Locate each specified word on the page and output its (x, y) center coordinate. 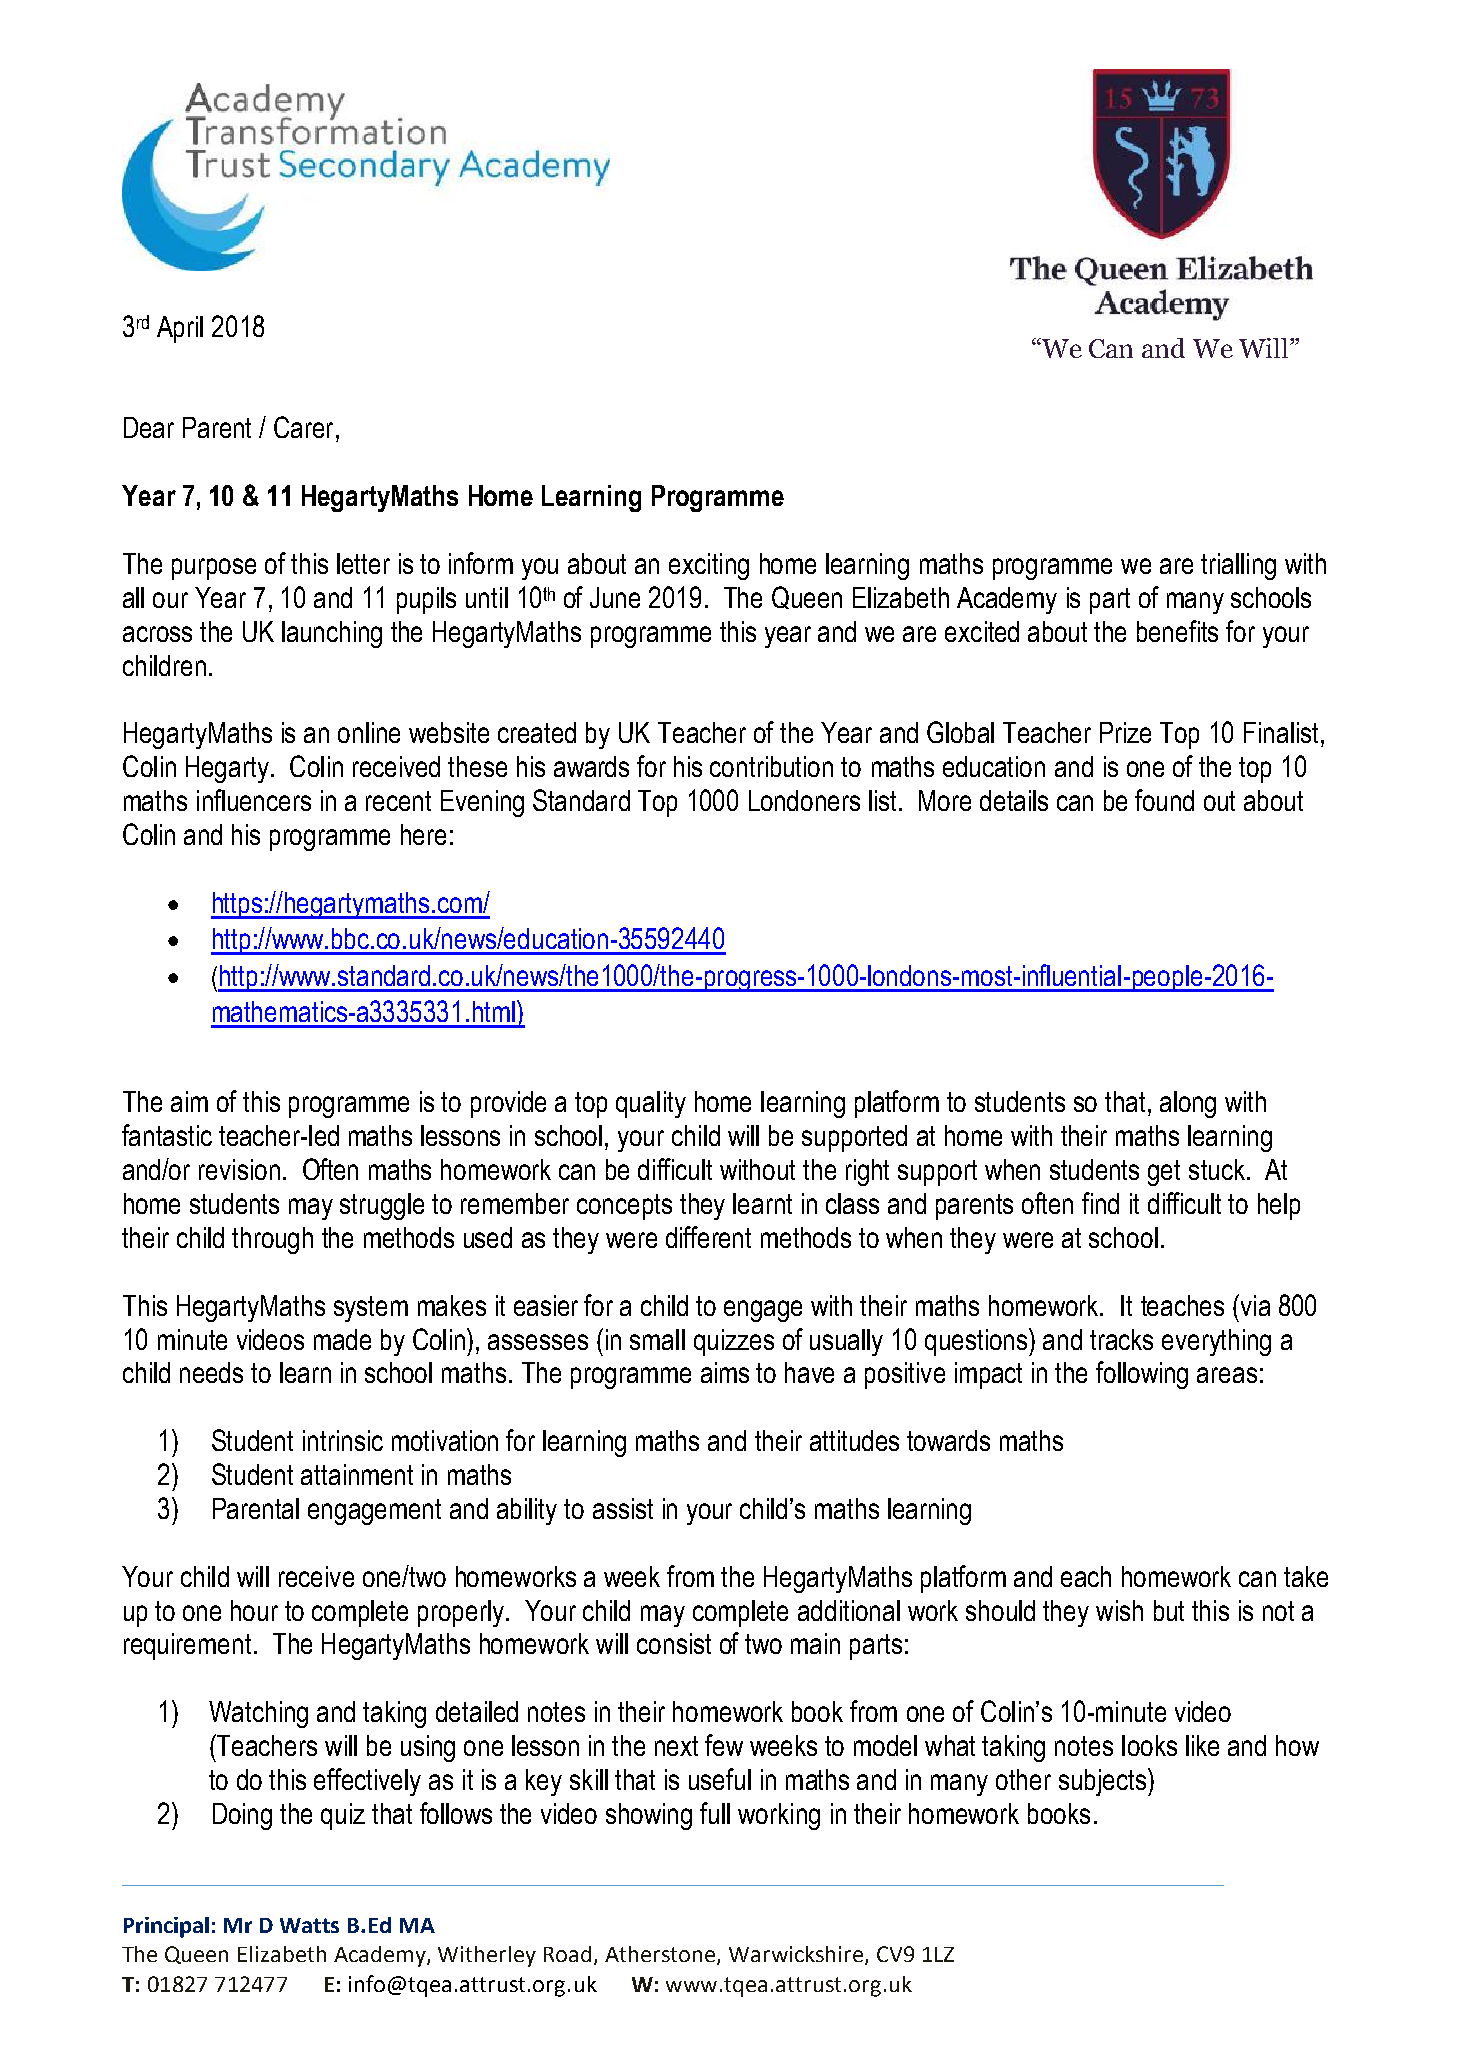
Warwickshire (797, 1955)
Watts (309, 1925)
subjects (1102, 1782)
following (1142, 1375)
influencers (254, 800)
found (1164, 800)
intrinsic (343, 1440)
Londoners (804, 800)
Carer (303, 427)
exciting (709, 566)
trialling (1238, 566)
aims (725, 1372)
